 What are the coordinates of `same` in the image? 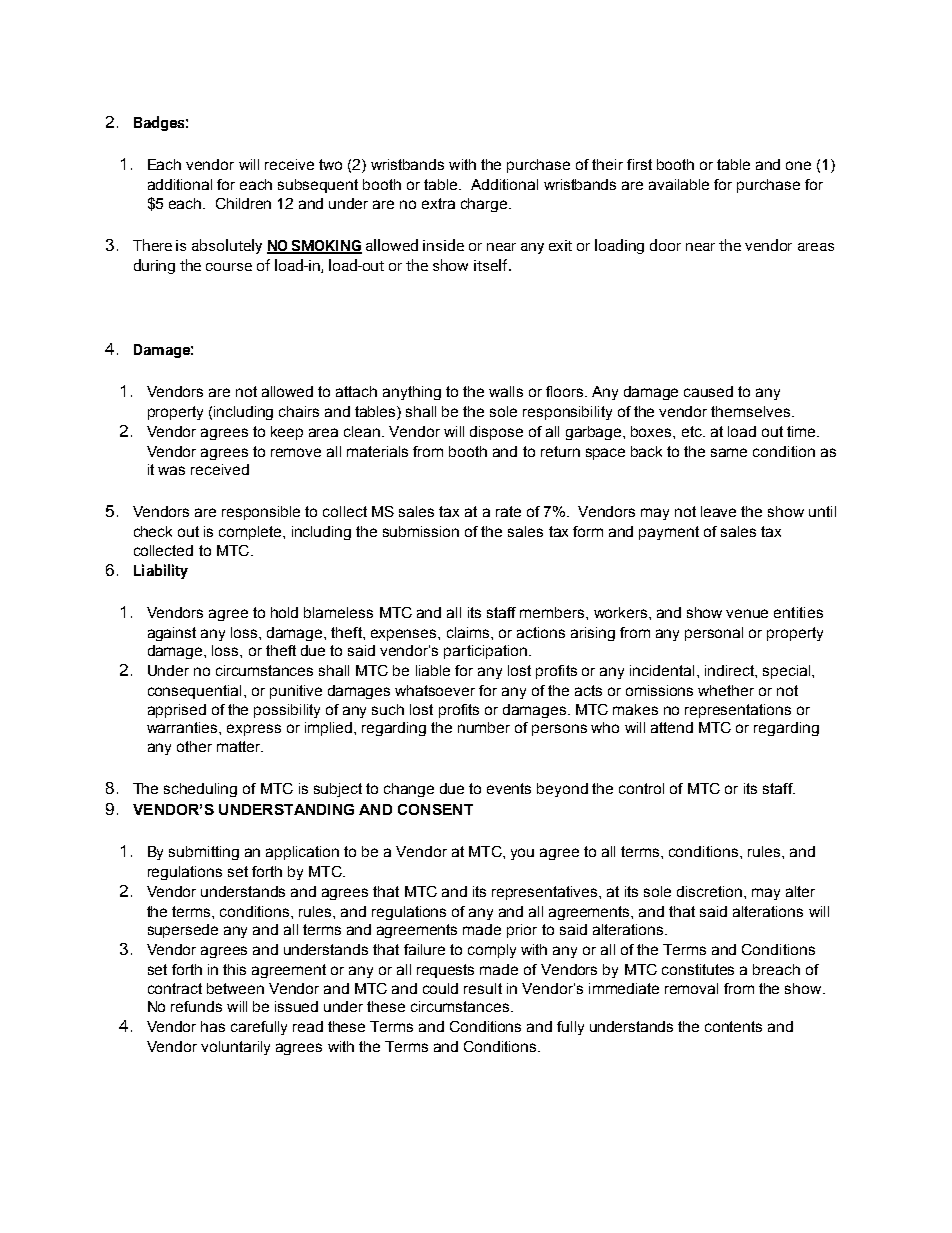 It's located at (729, 452).
